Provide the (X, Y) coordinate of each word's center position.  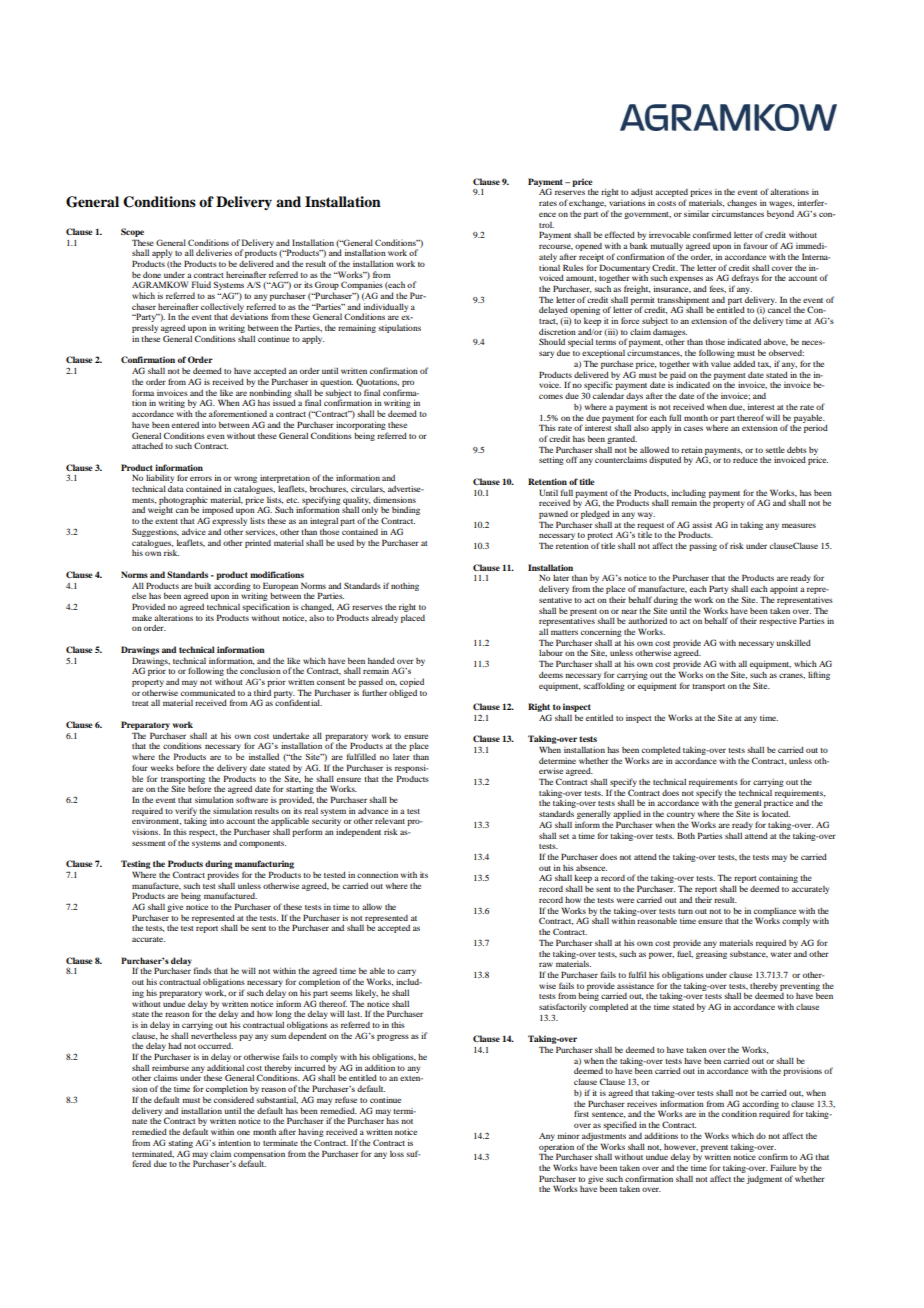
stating (180, 1143)
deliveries (214, 252)
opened (588, 247)
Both (686, 835)
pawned (553, 515)
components (262, 844)
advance (373, 810)
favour (756, 245)
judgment (764, 1179)
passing (703, 546)
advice (194, 532)
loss (397, 1154)
